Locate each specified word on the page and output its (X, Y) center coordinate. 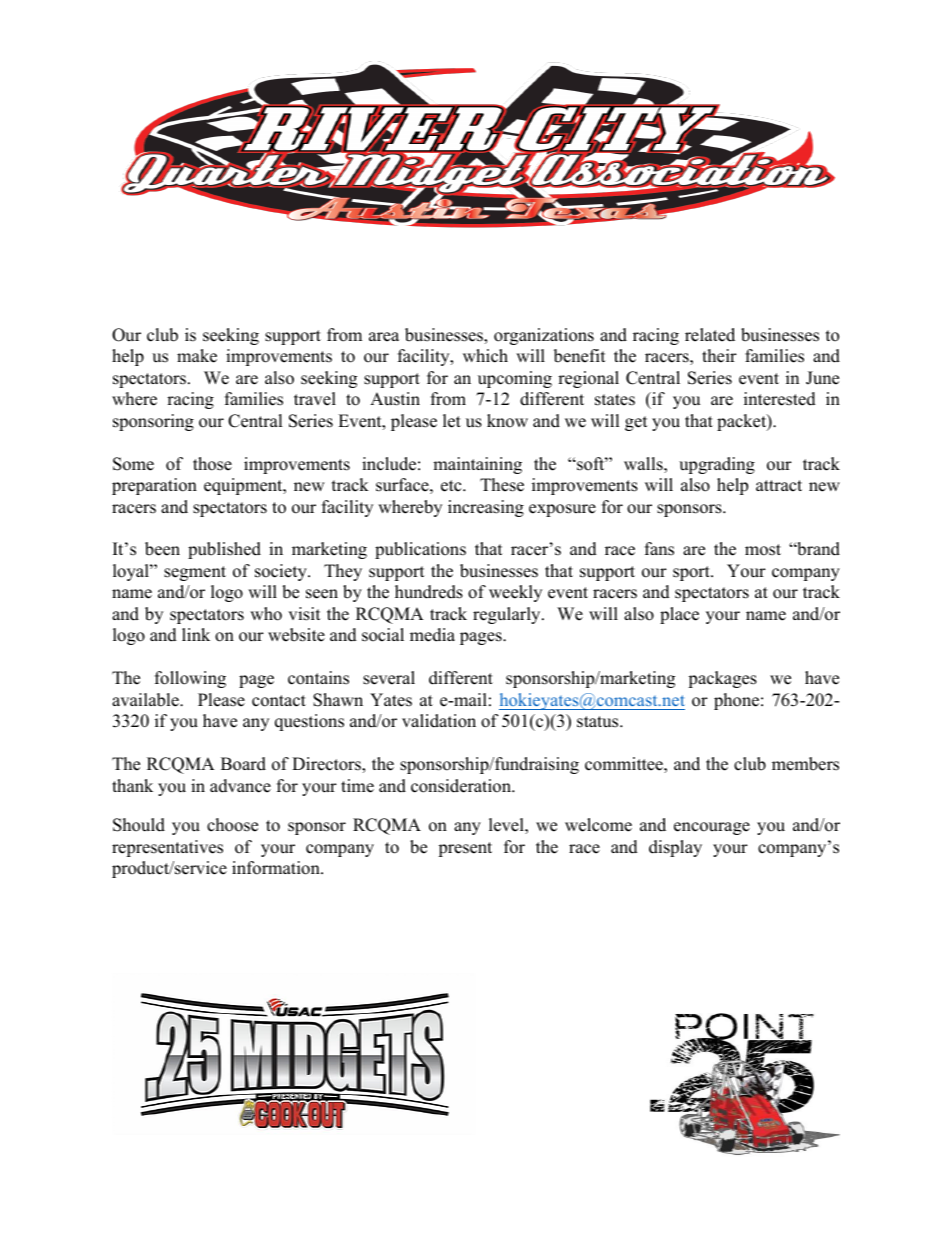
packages (722, 679)
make (197, 356)
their (719, 356)
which (485, 356)
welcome (598, 825)
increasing (486, 508)
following (190, 679)
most (763, 550)
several (389, 678)
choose (232, 825)
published (224, 550)
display (675, 848)
